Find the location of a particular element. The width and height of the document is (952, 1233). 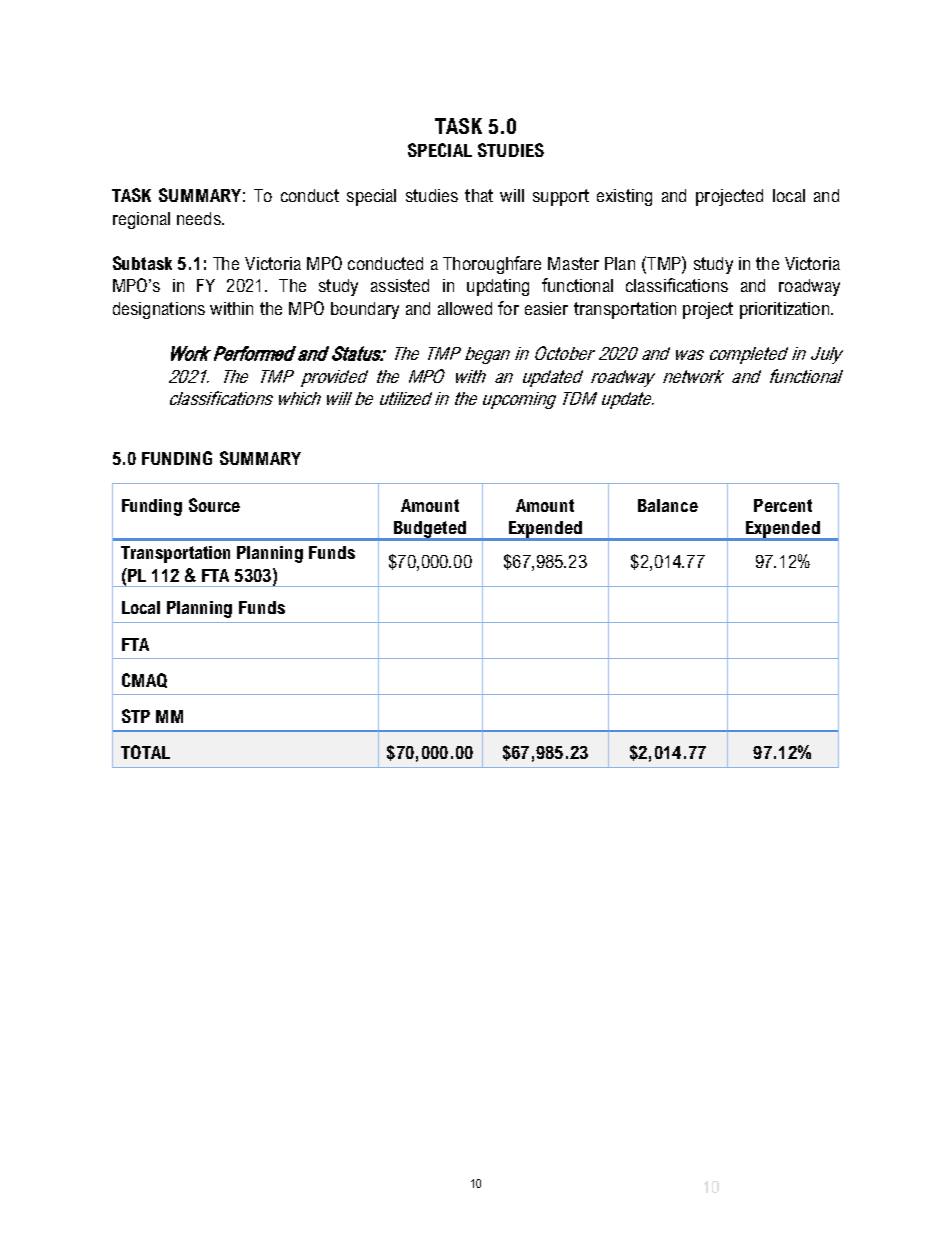

Balance is located at coordinates (668, 505).
